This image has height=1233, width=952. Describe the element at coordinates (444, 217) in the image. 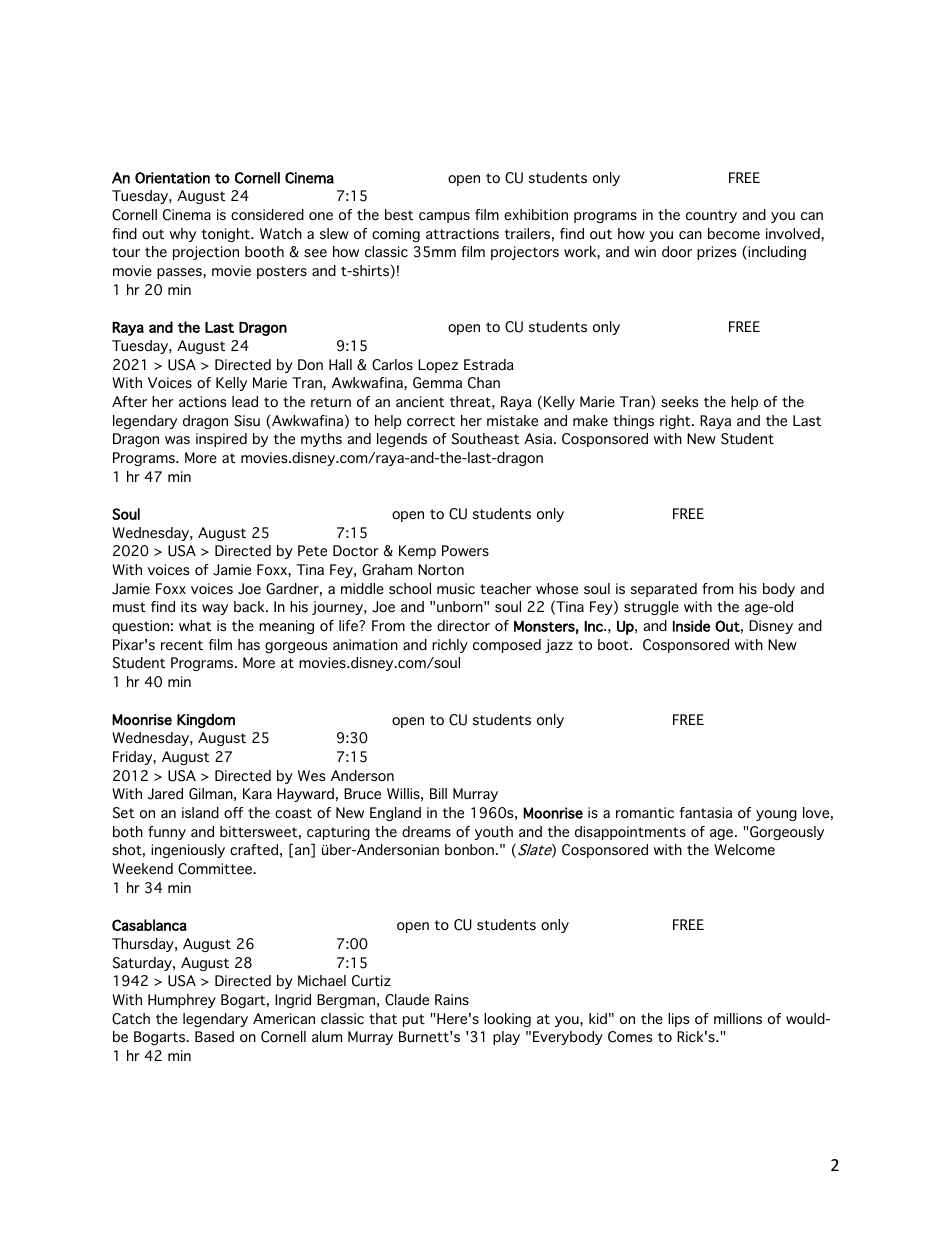

I see `campus` at that location.
